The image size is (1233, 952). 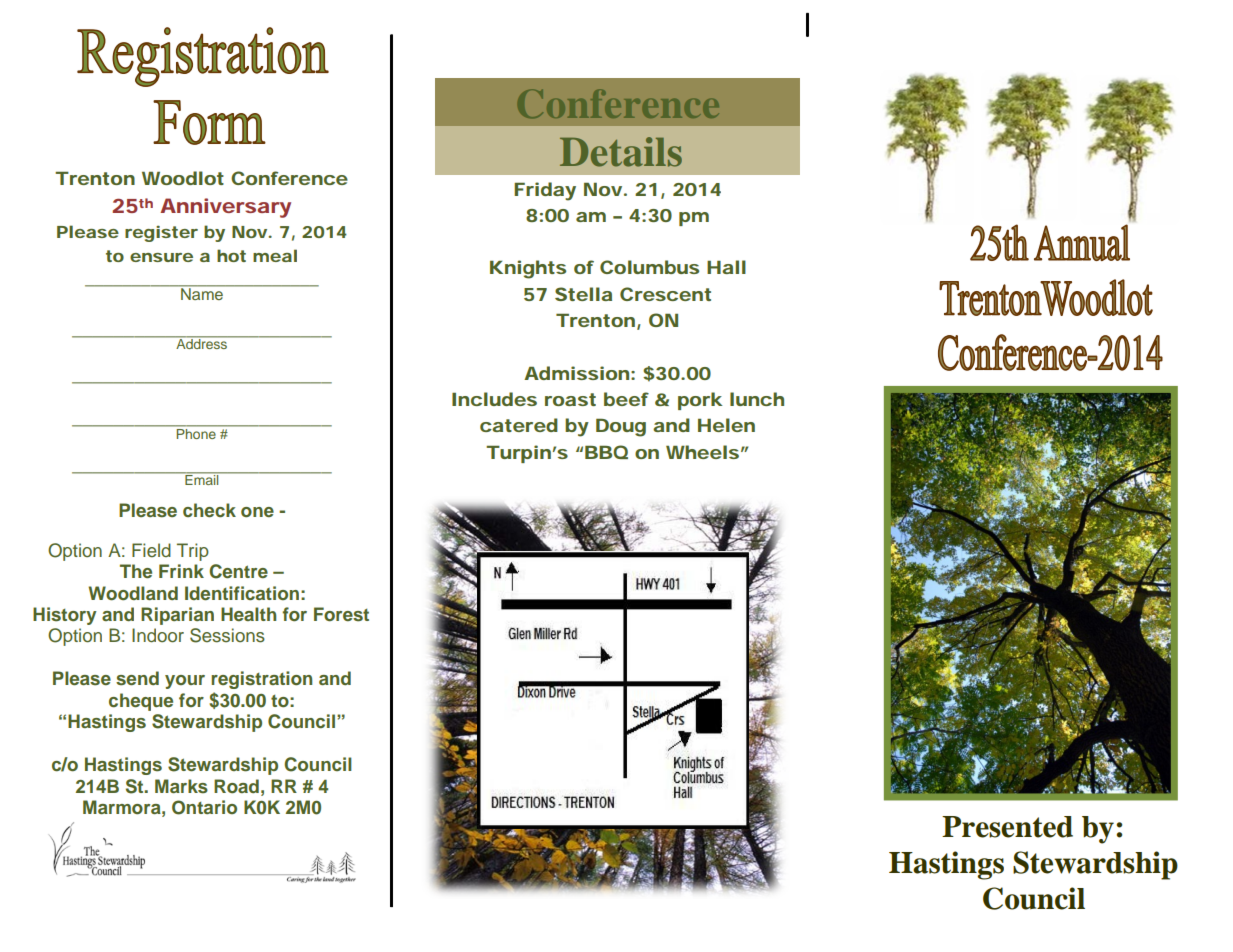 I want to click on Presented, so click(x=1007, y=827).
